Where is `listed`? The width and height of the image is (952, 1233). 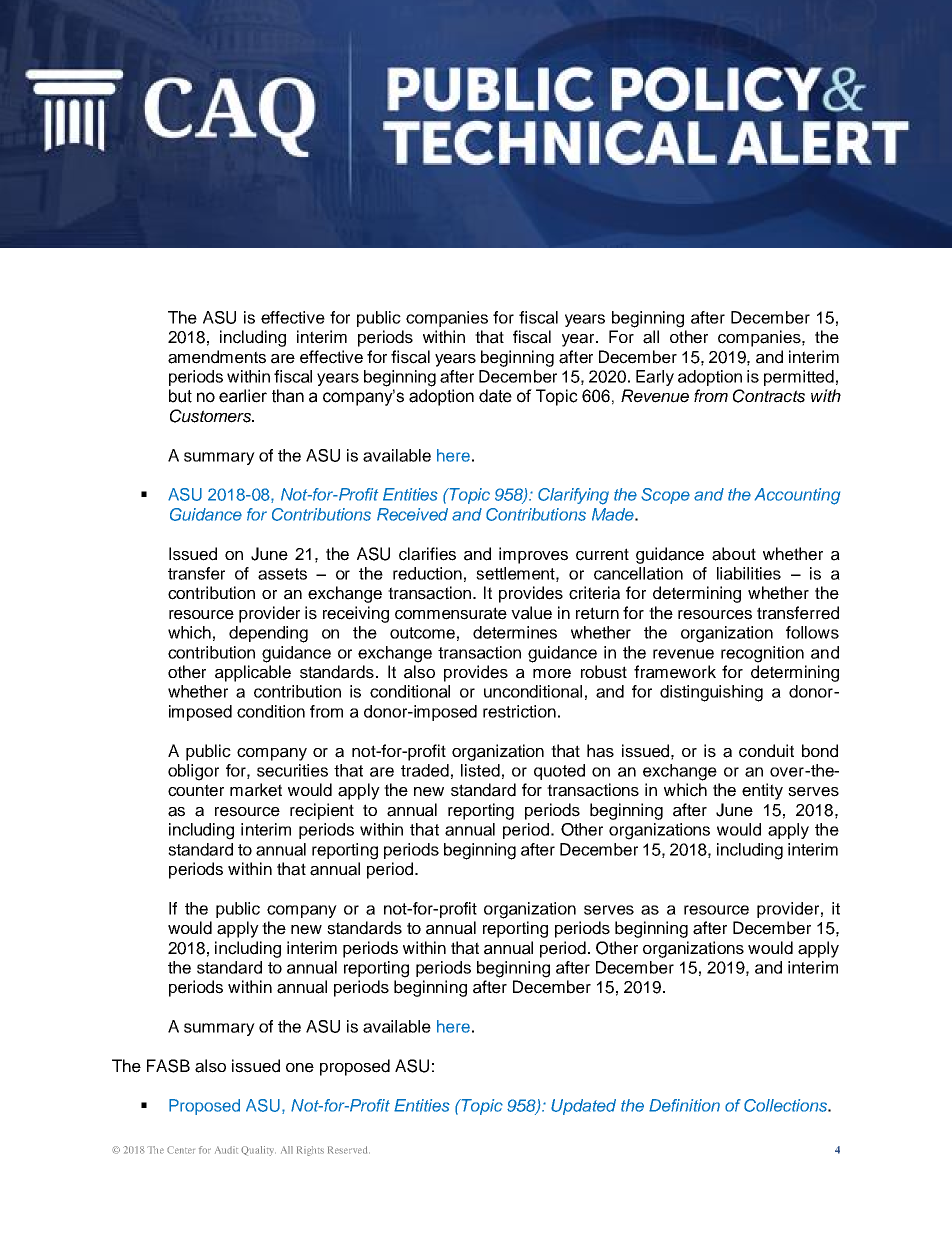 listed is located at coordinates (480, 770).
